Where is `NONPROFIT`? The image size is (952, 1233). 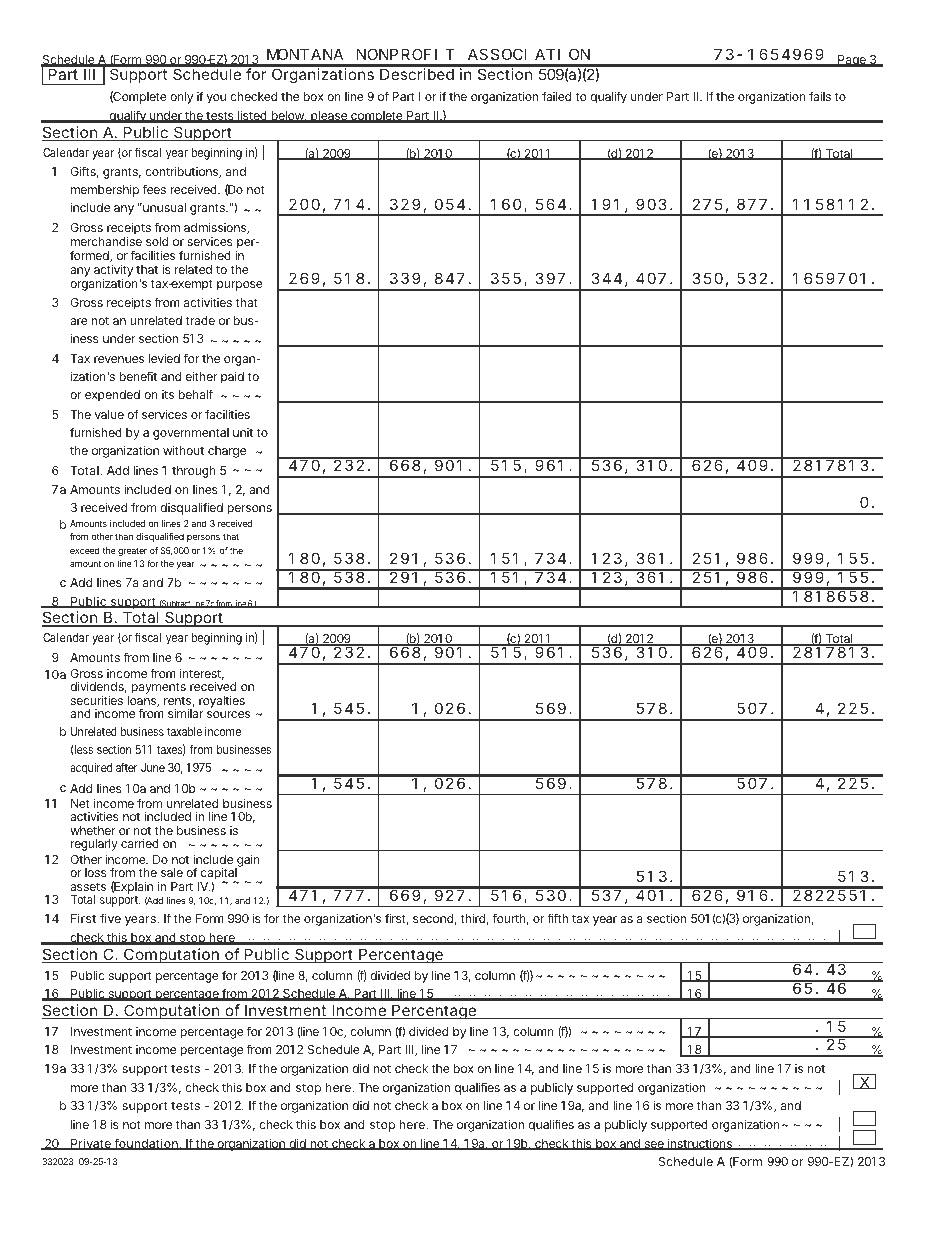 NONPROFIT is located at coordinates (406, 54).
